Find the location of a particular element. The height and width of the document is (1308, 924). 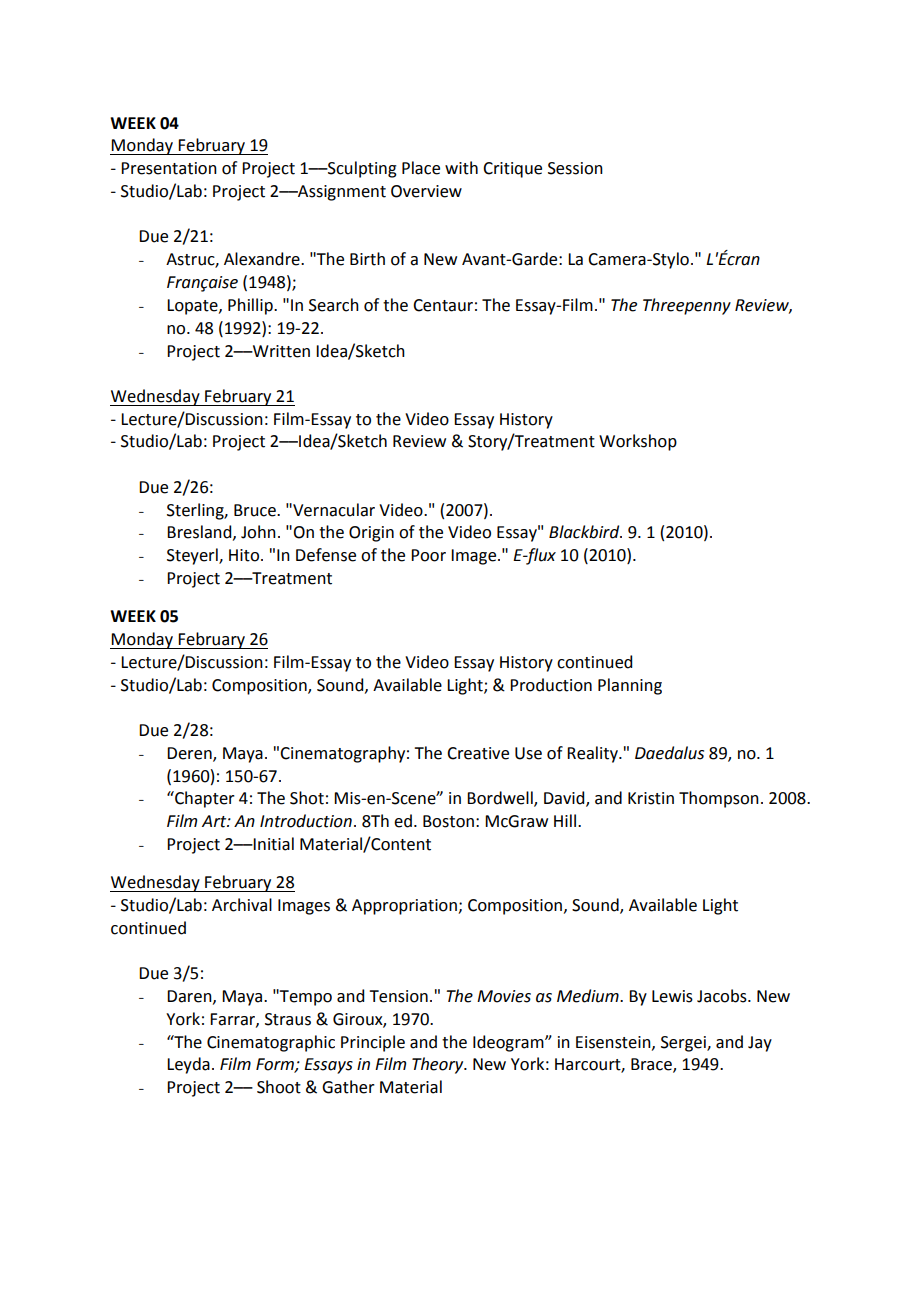

Blackbird is located at coordinates (585, 532).
